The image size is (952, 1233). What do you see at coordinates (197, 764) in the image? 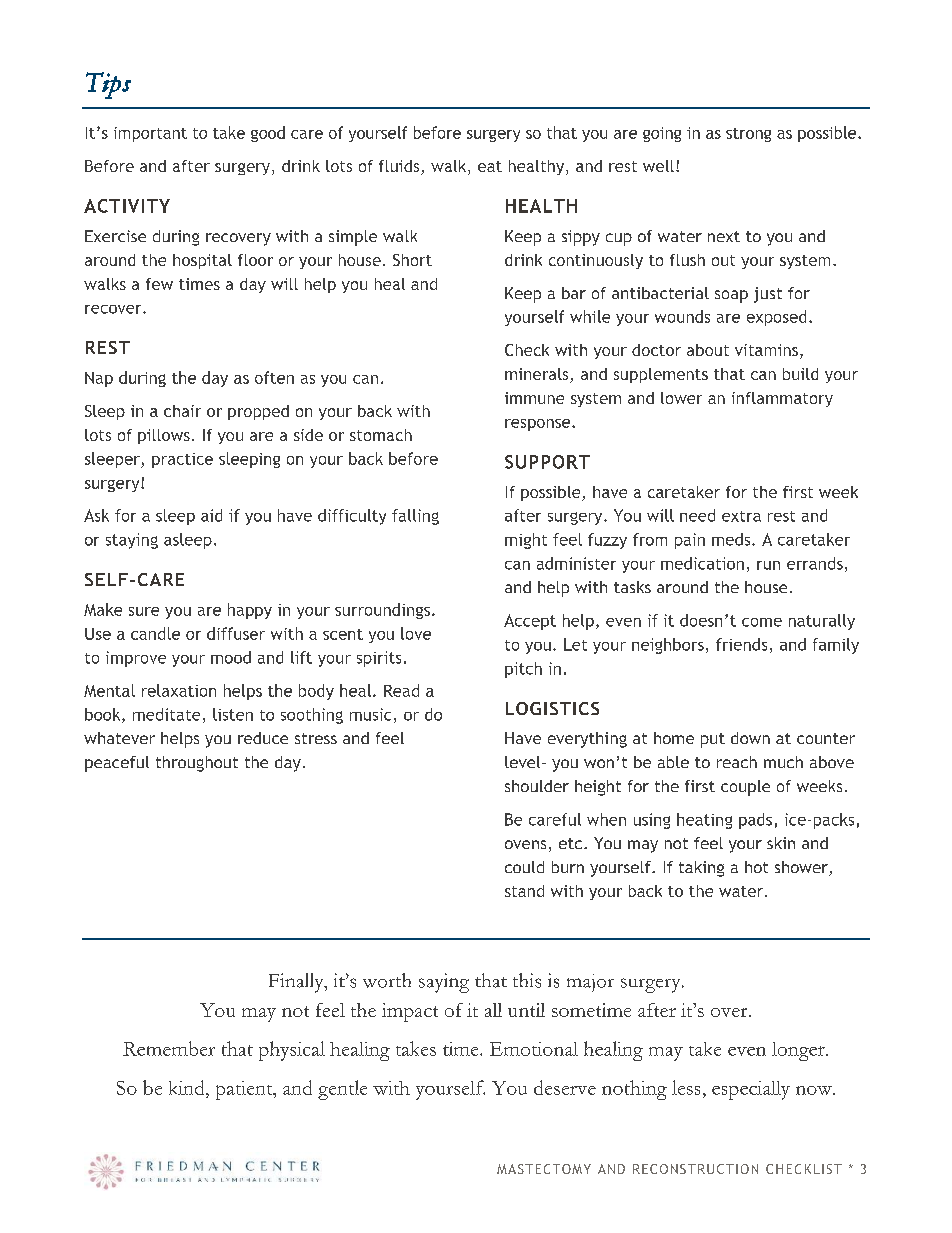
I see `throughout` at bounding box center [197, 764].
